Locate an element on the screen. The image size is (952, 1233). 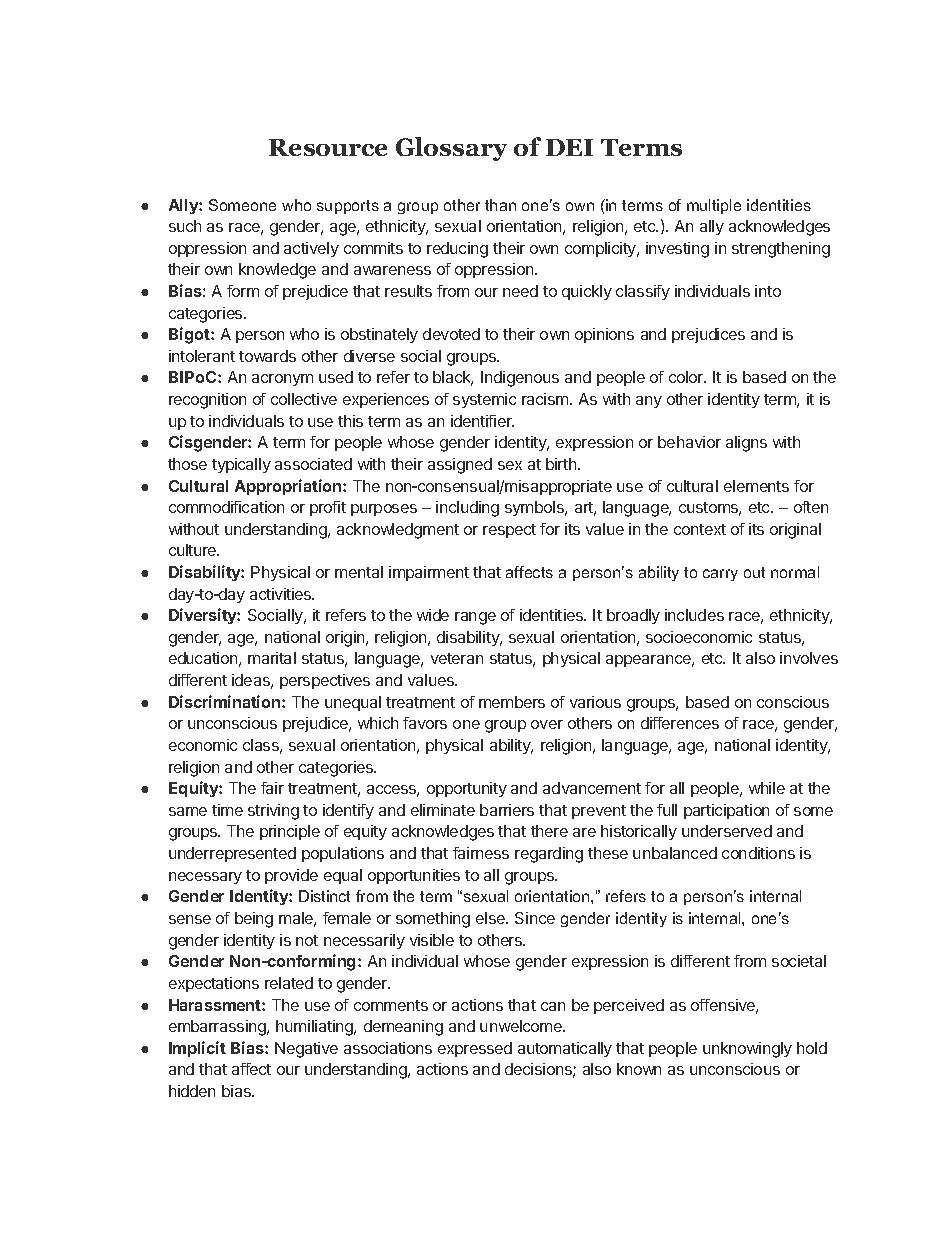
range is located at coordinates (475, 618).
